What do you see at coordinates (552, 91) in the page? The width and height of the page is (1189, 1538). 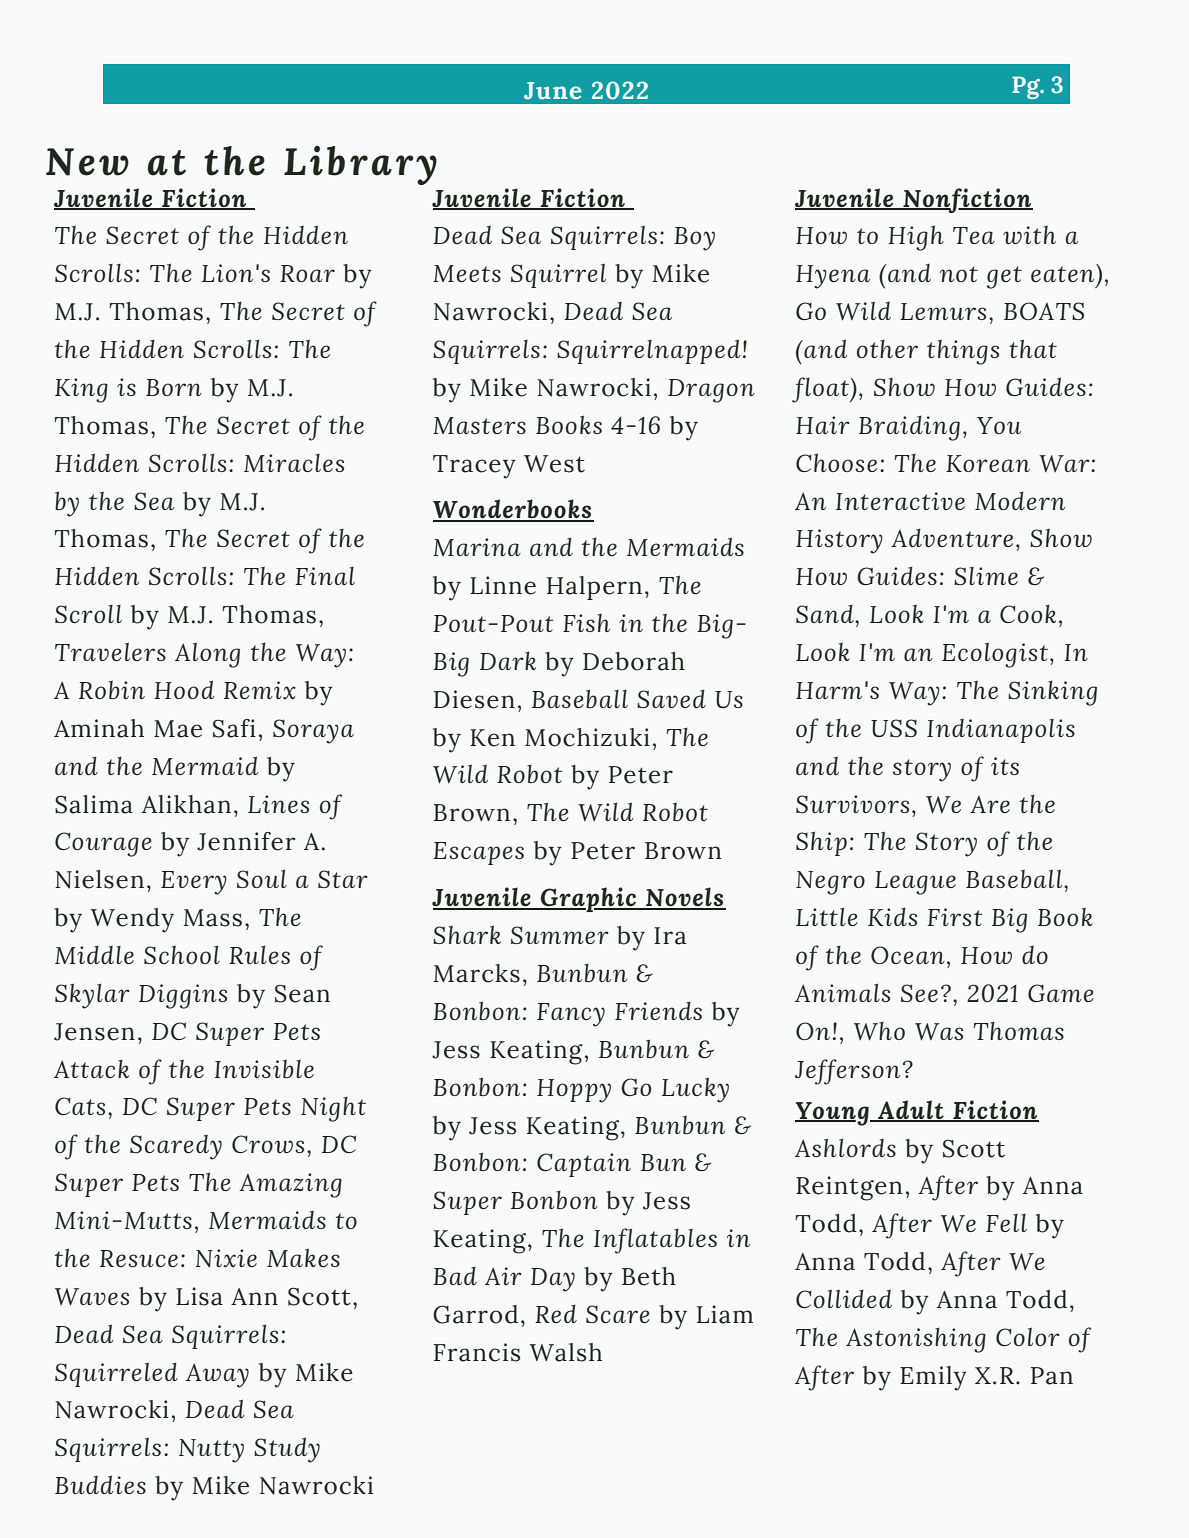 I see `June` at bounding box center [552, 91].
